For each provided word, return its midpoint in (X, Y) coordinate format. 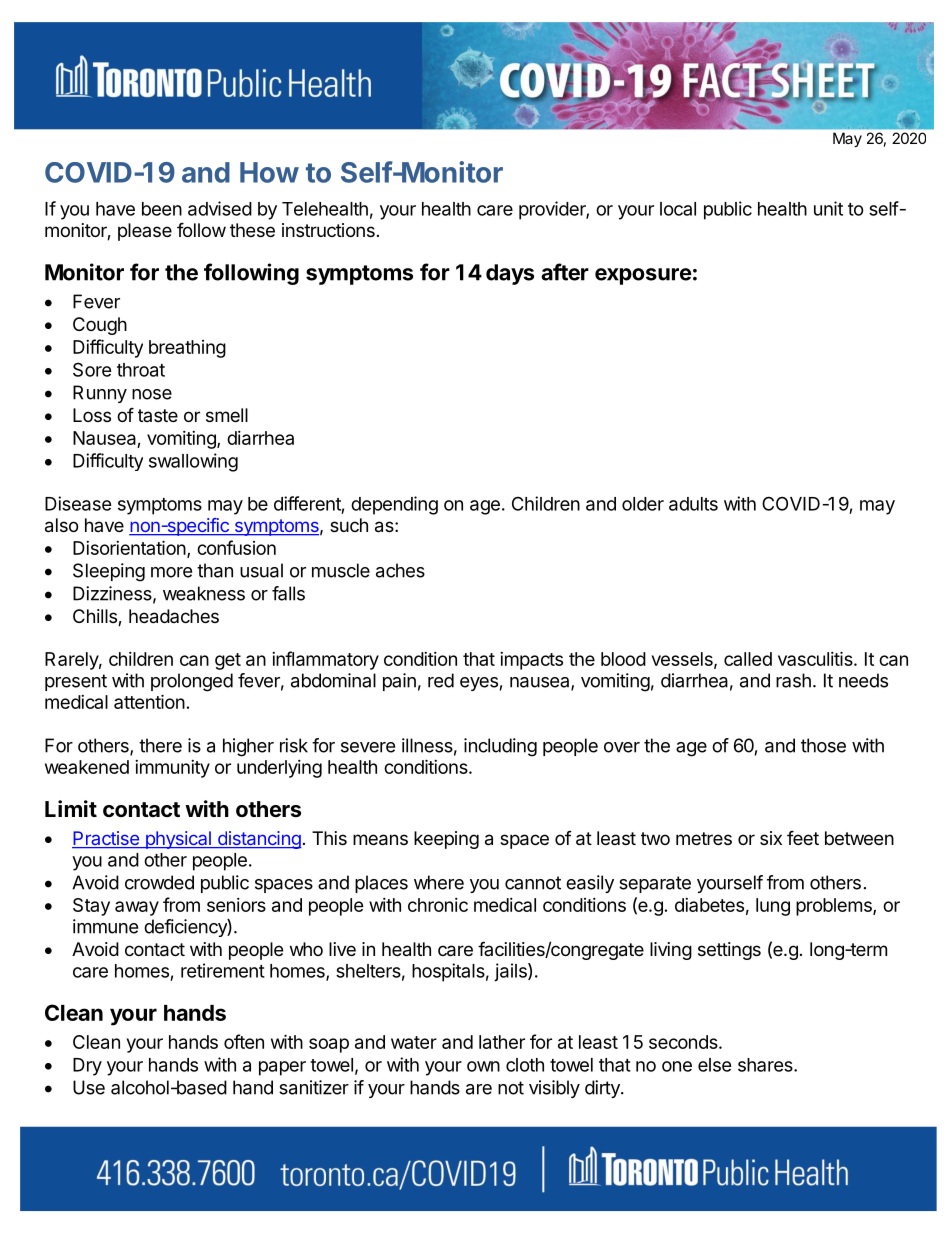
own (483, 1066)
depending (394, 505)
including (500, 747)
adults (693, 504)
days (510, 274)
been (162, 209)
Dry (87, 1067)
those (823, 745)
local (678, 209)
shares (766, 1065)
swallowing (193, 462)
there (160, 745)
